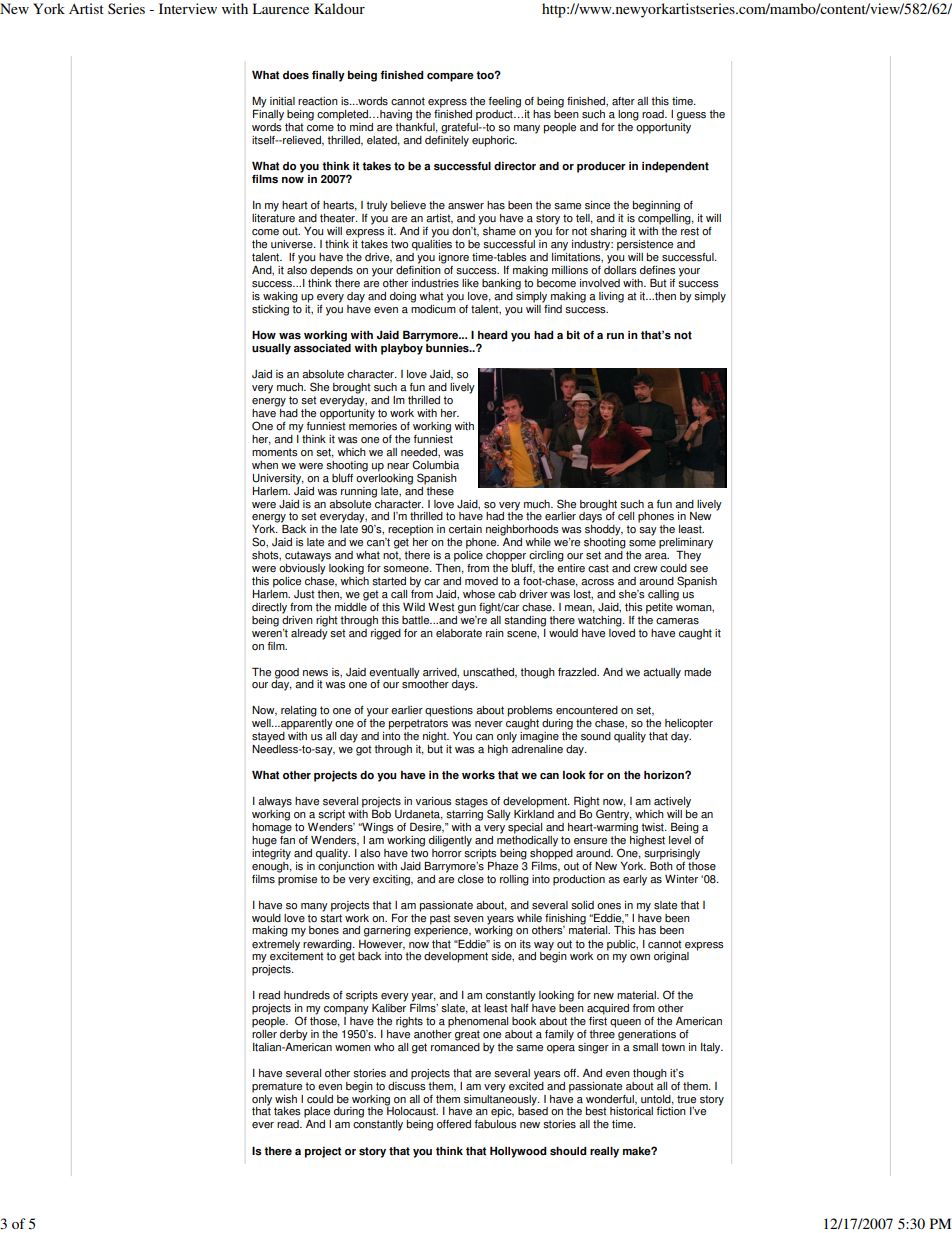  What do you see at coordinates (304, 594) in the document?
I see `Just` at bounding box center [304, 594].
